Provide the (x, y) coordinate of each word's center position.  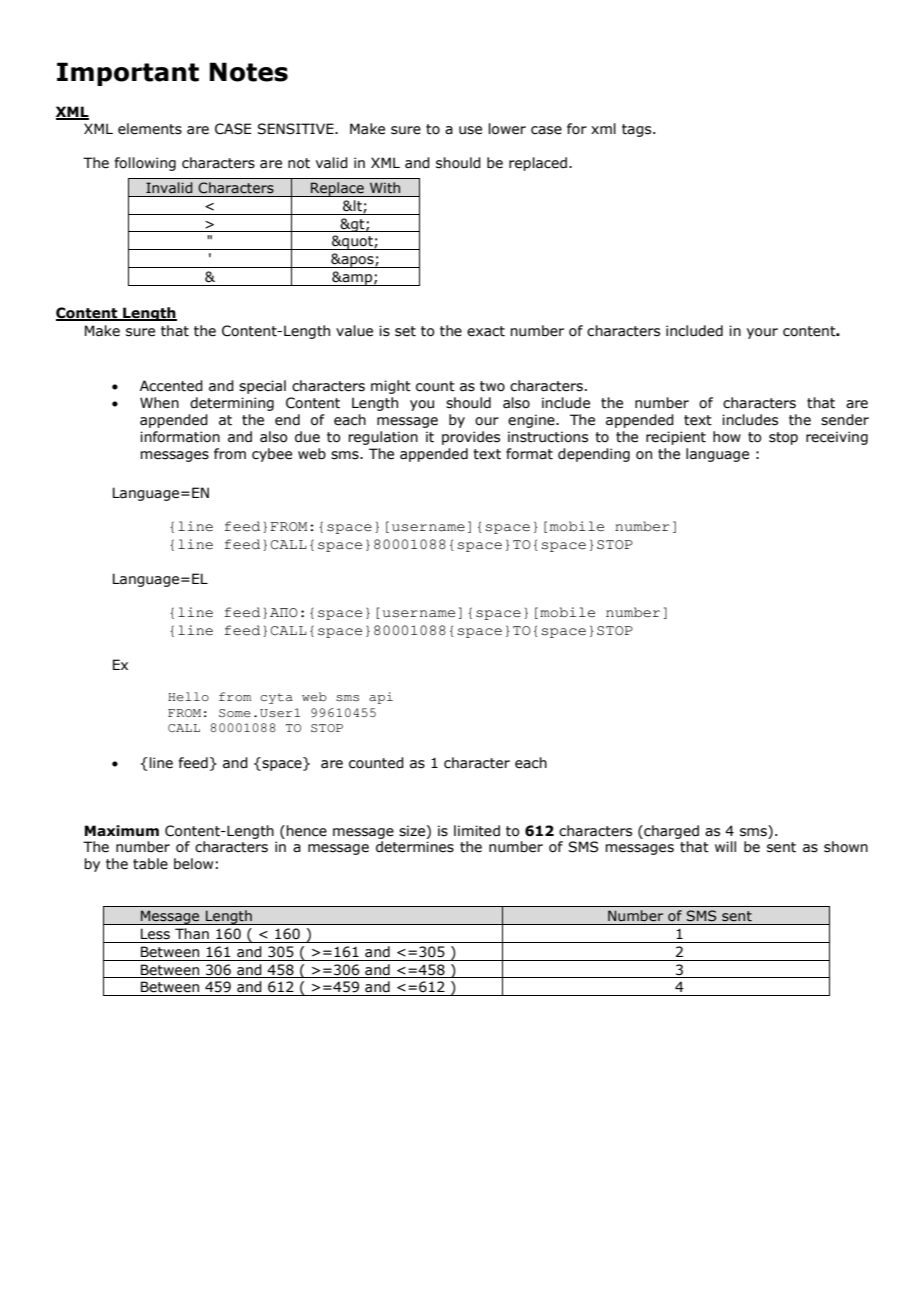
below (193, 864)
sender (845, 420)
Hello (188, 697)
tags (638, 130)
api (381, 698)
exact (486, 331)
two (492, 386)
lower (507, 129)
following (145, 164)
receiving (837, 438)
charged (670, 832)
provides (471, 438)
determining (232, 404)
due (307, 437)
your (762, 333)
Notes (249, 72)
